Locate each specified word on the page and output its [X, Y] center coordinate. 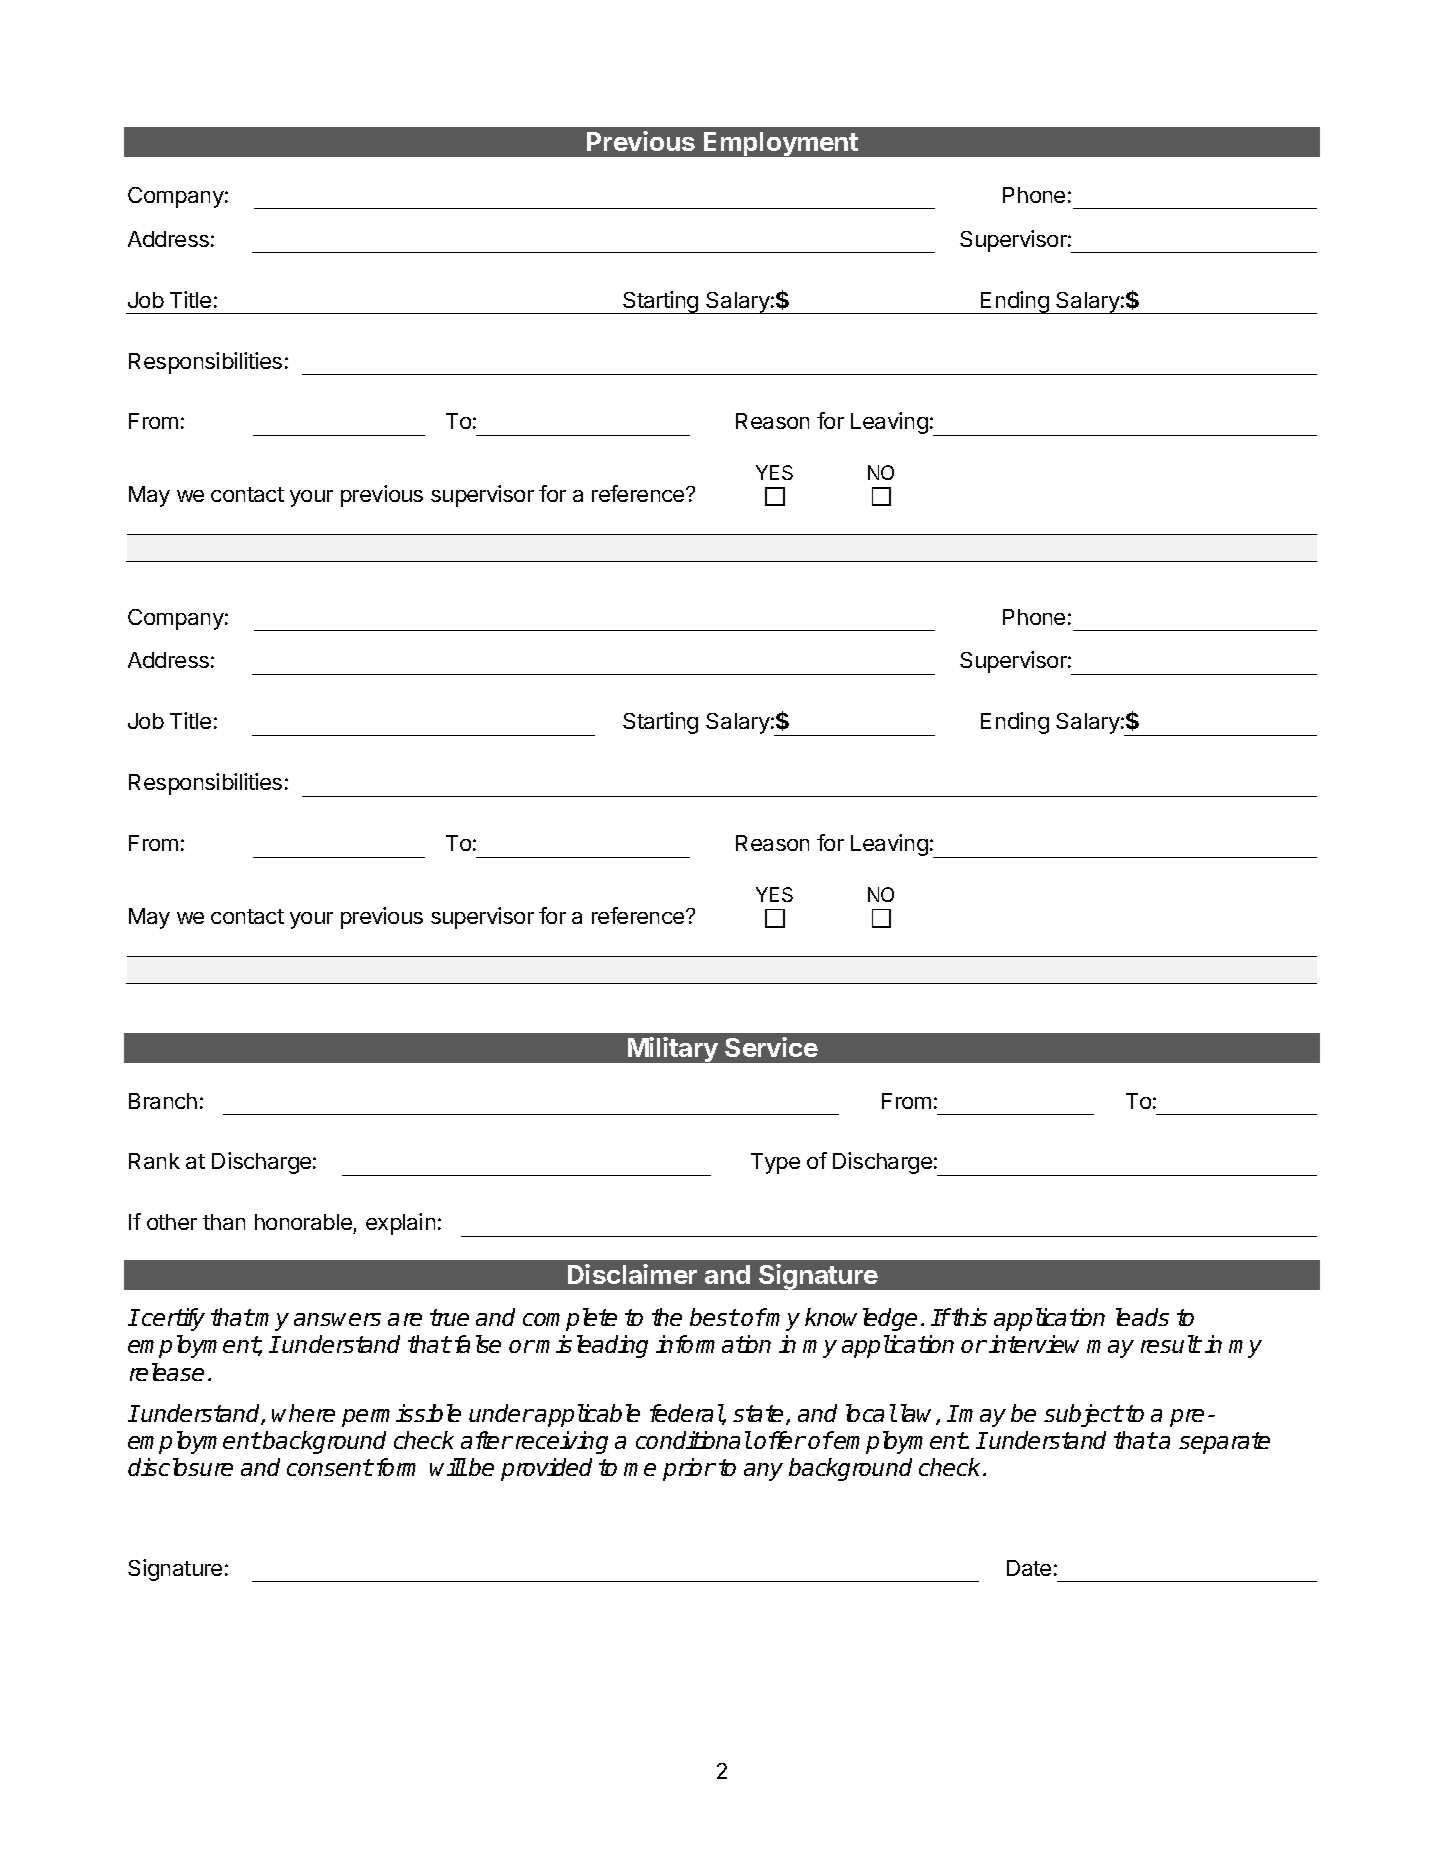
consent [330, 1467]
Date [1029, 1568]
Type [775, 1163]
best [714, 1317]
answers [337, 1319]
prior [689, 1469]
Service [771, 1047]
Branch [163, 1101]
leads [1142, 1317]
